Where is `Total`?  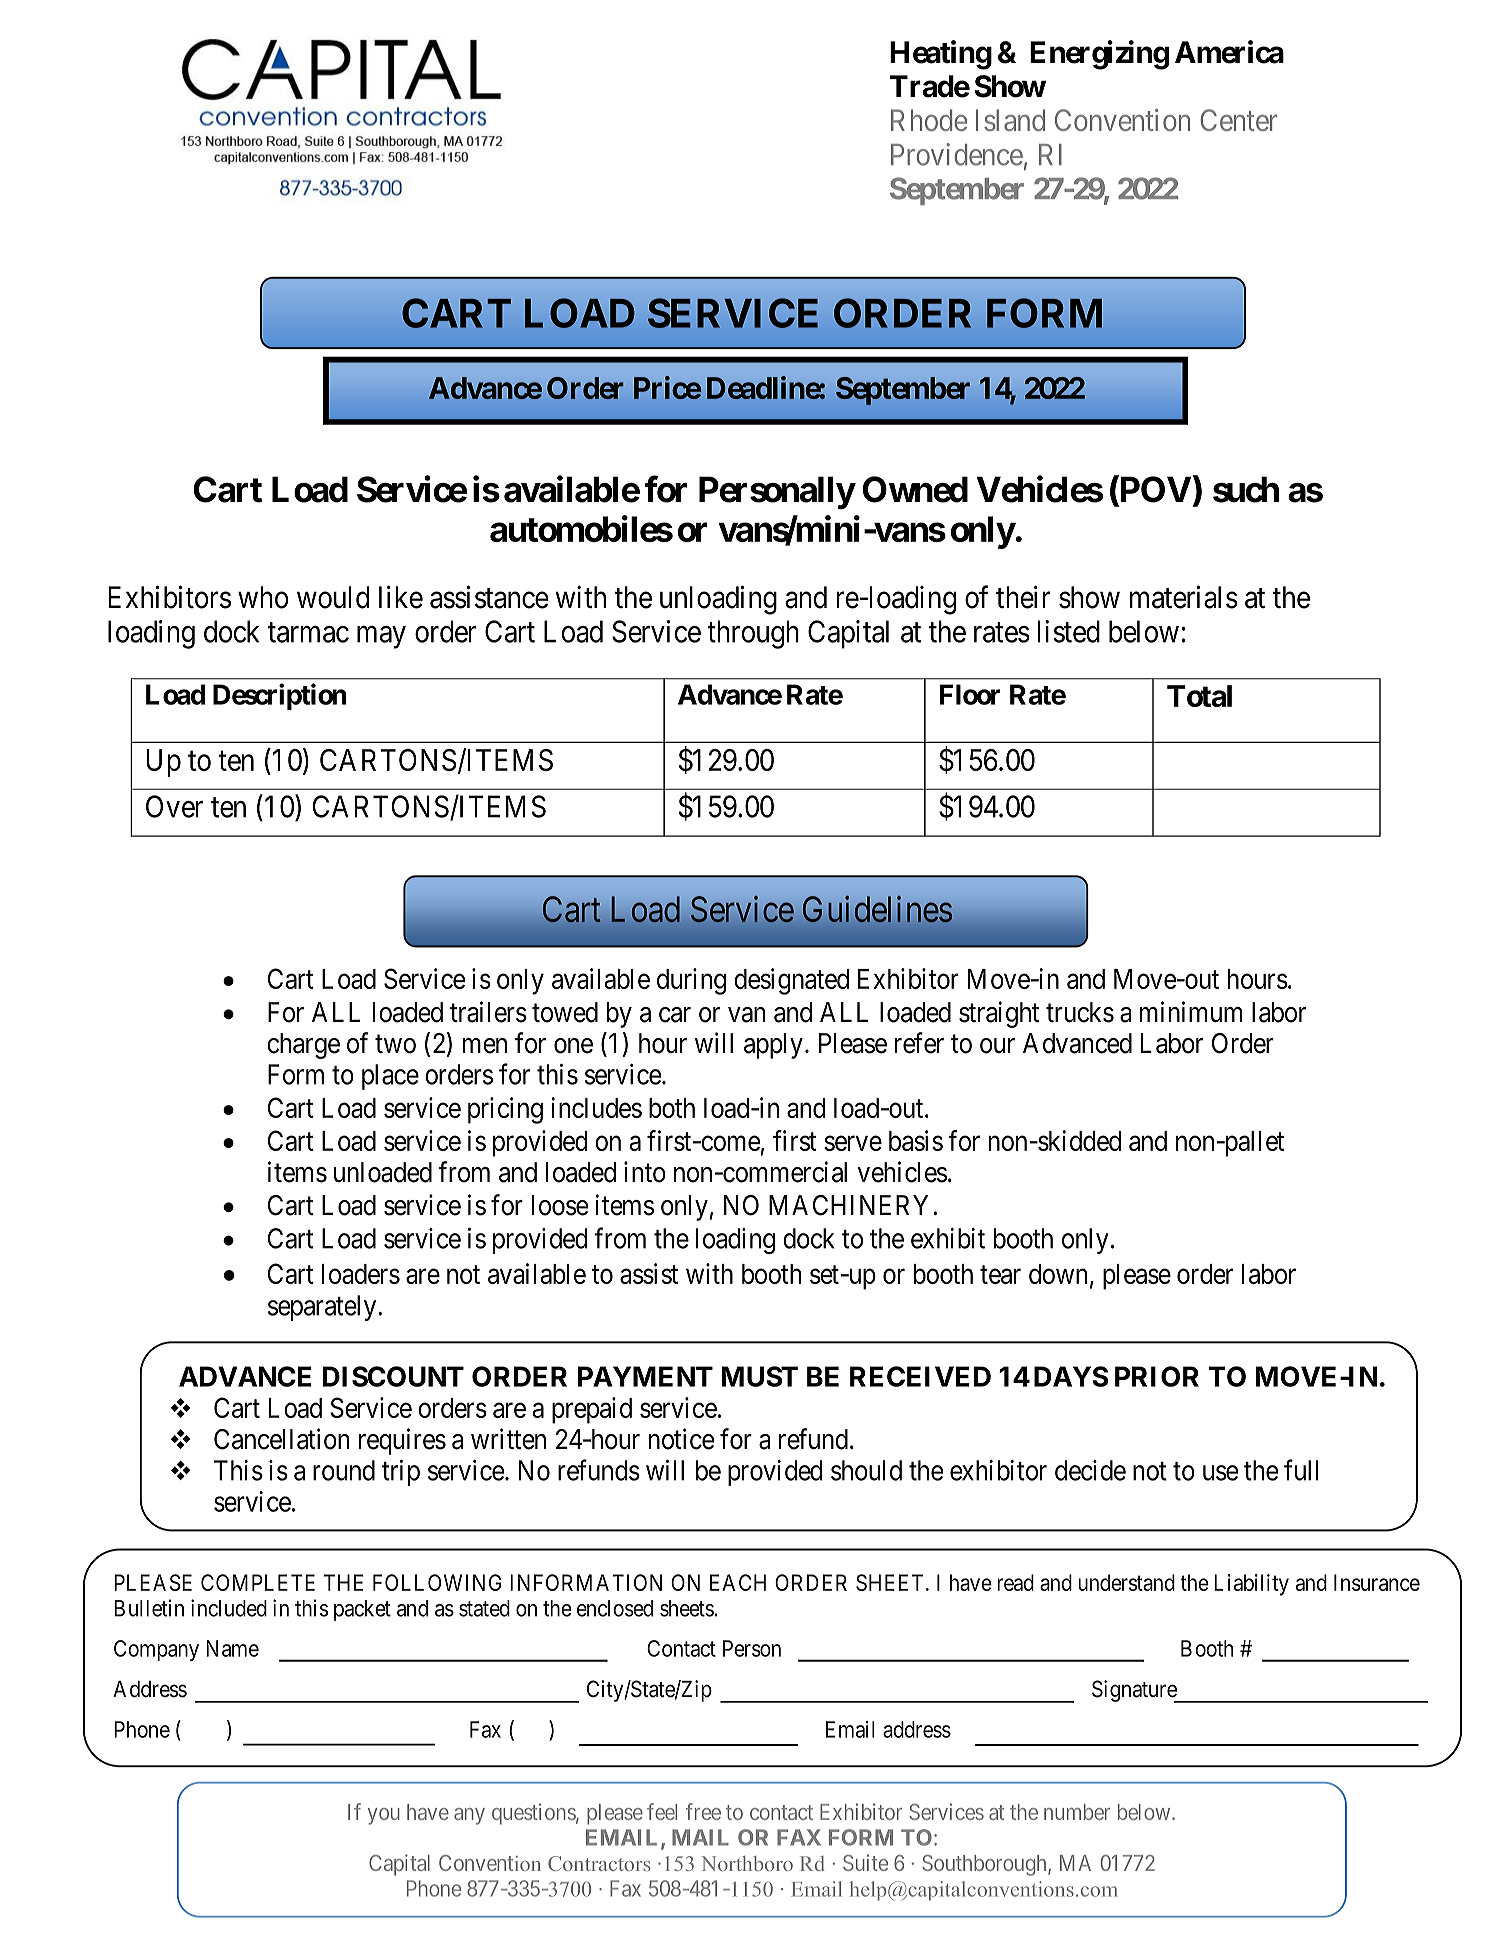 Total is located at coordinates (1199, 696).
